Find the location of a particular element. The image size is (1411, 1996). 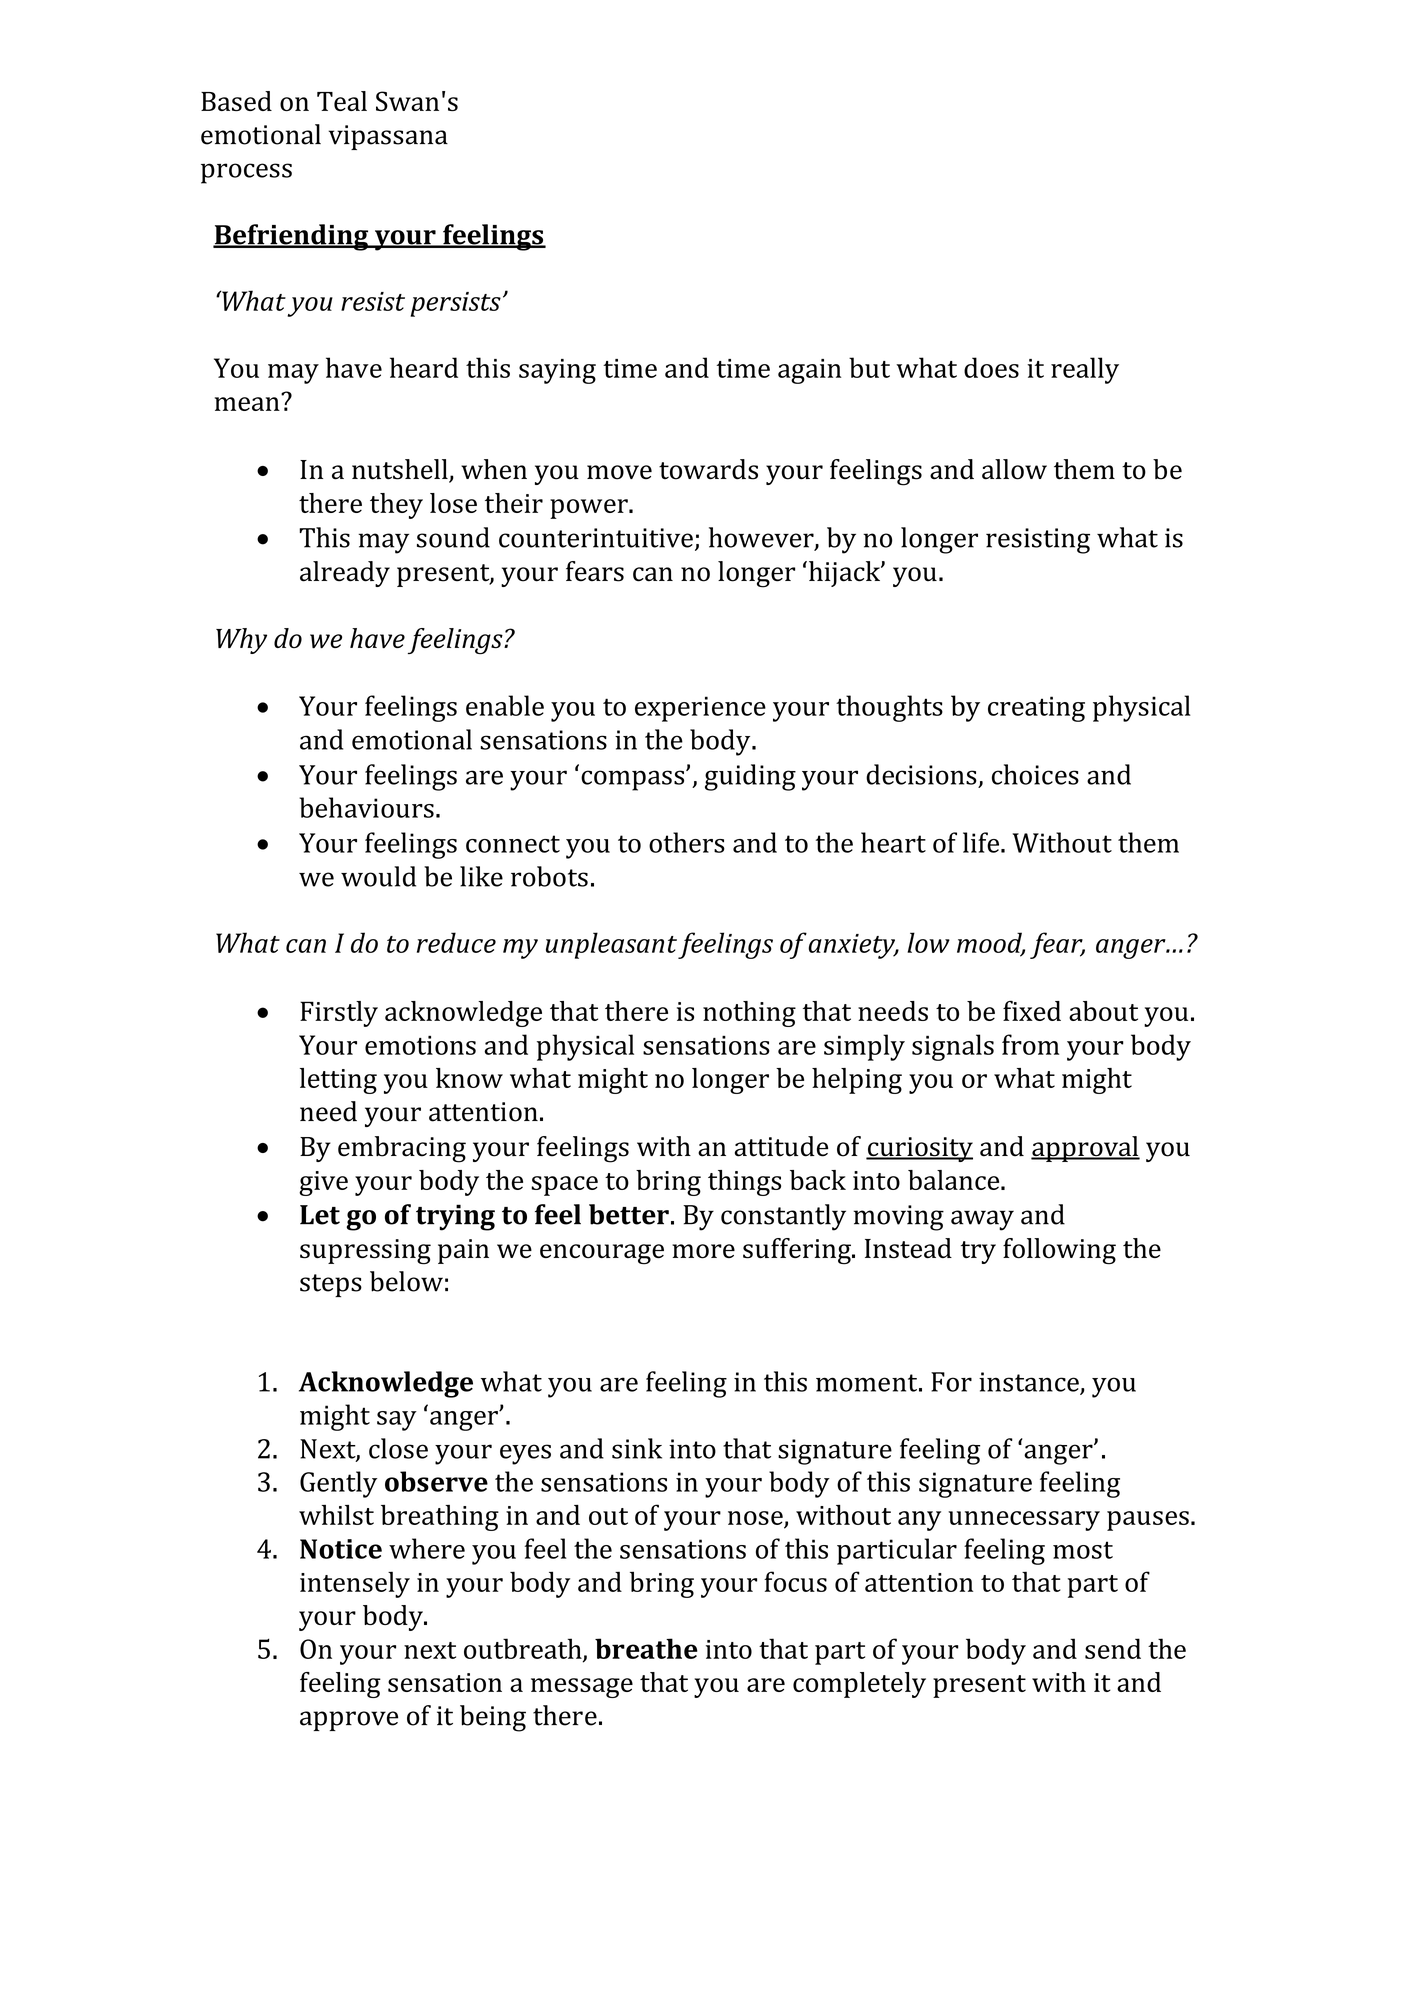

again is located at coordinates (809, 371).
